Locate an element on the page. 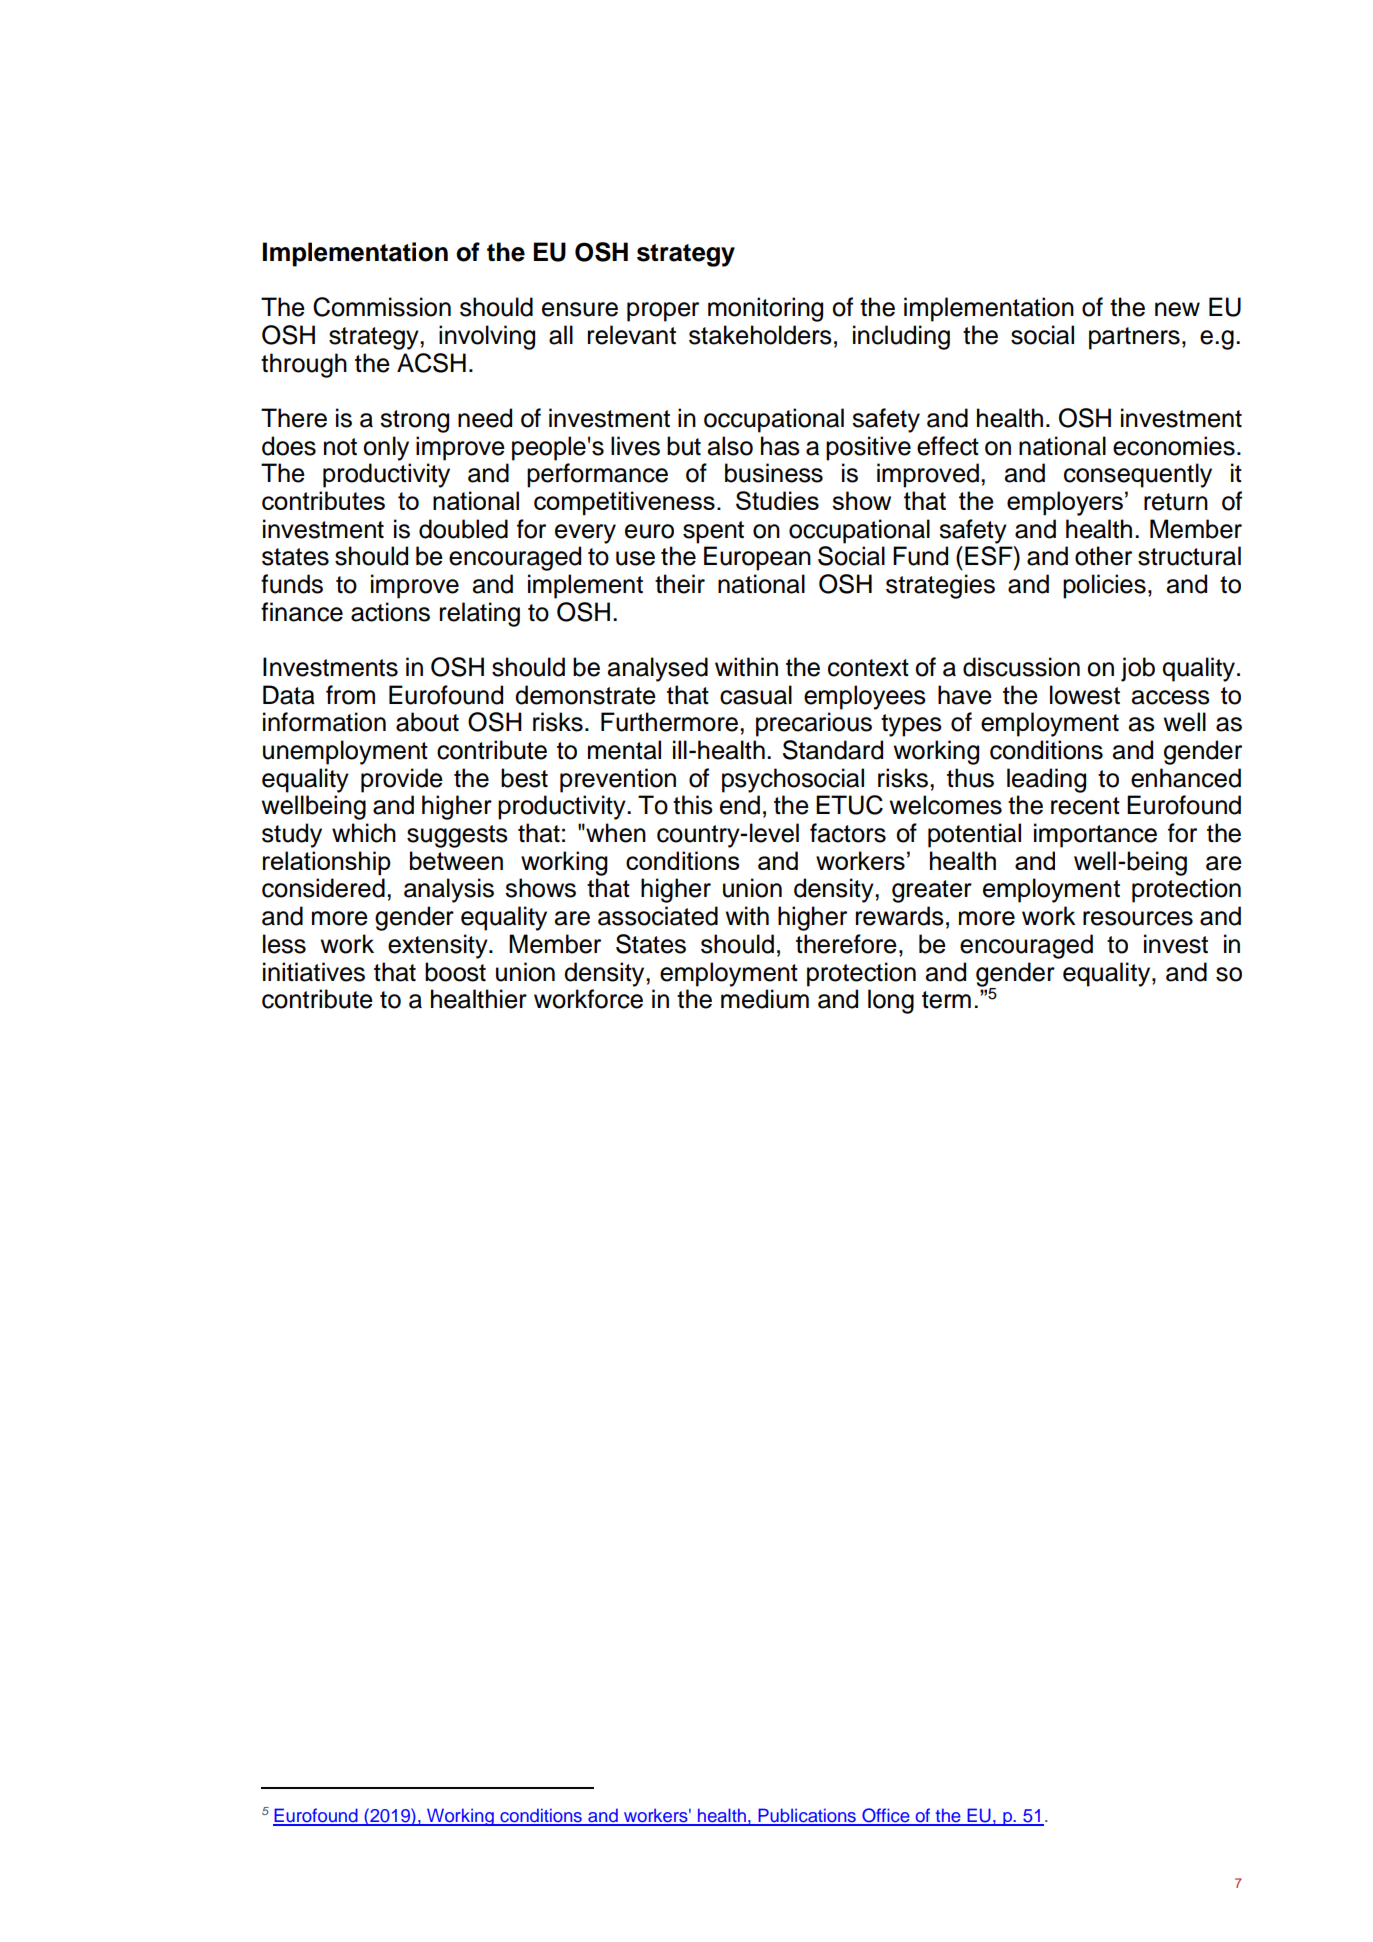 The height and width of the page is (1942, 1373). Publications is located at coordinates (807, 1816).
